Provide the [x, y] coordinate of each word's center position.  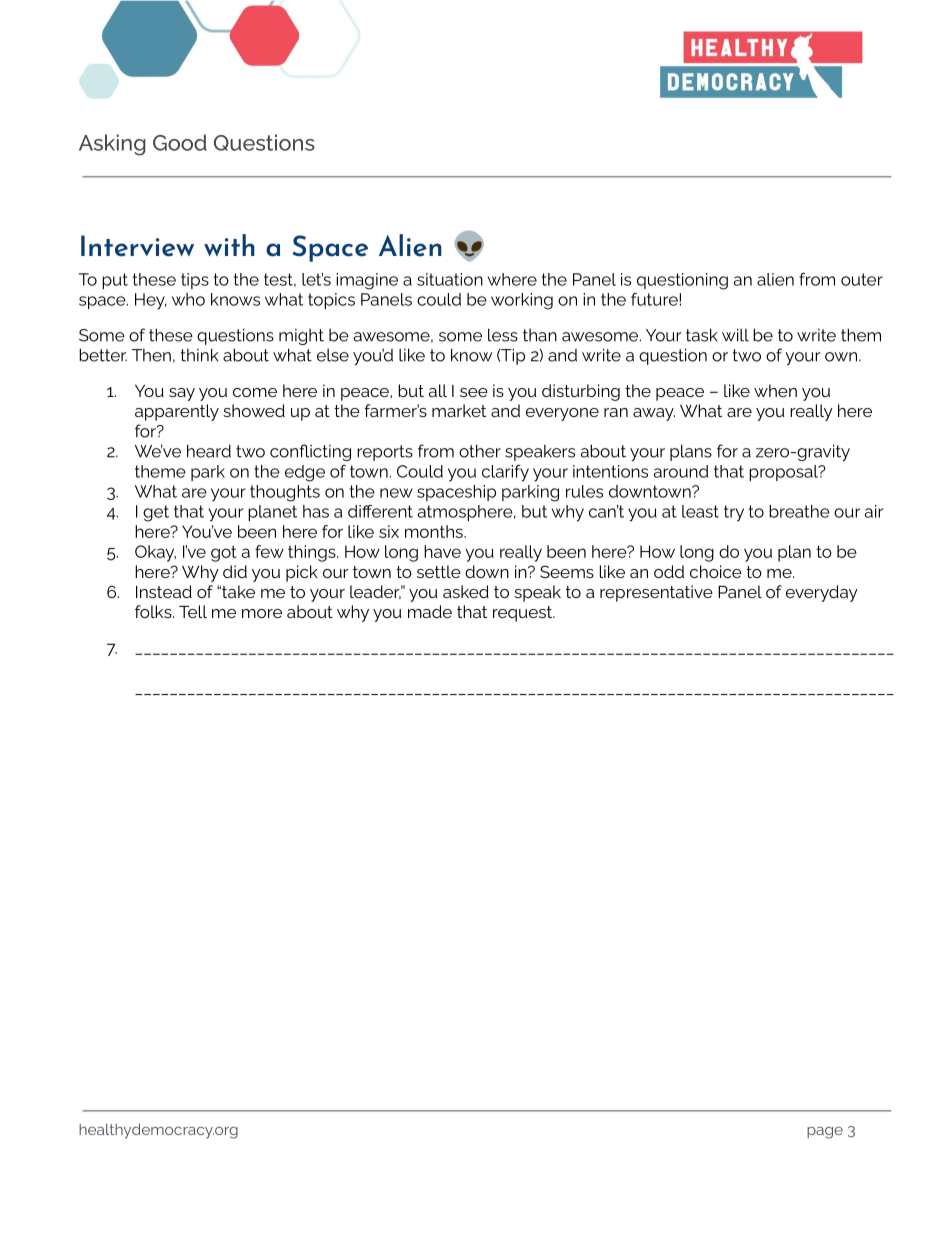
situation [450, 279]
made [430, 611]
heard [209, 451]
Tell [193, 611]
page [825, 1133]
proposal [784, 473]
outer [862, 279]
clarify [505, 473]
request [524, 614]
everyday [822, 593]
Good [180, 142]
